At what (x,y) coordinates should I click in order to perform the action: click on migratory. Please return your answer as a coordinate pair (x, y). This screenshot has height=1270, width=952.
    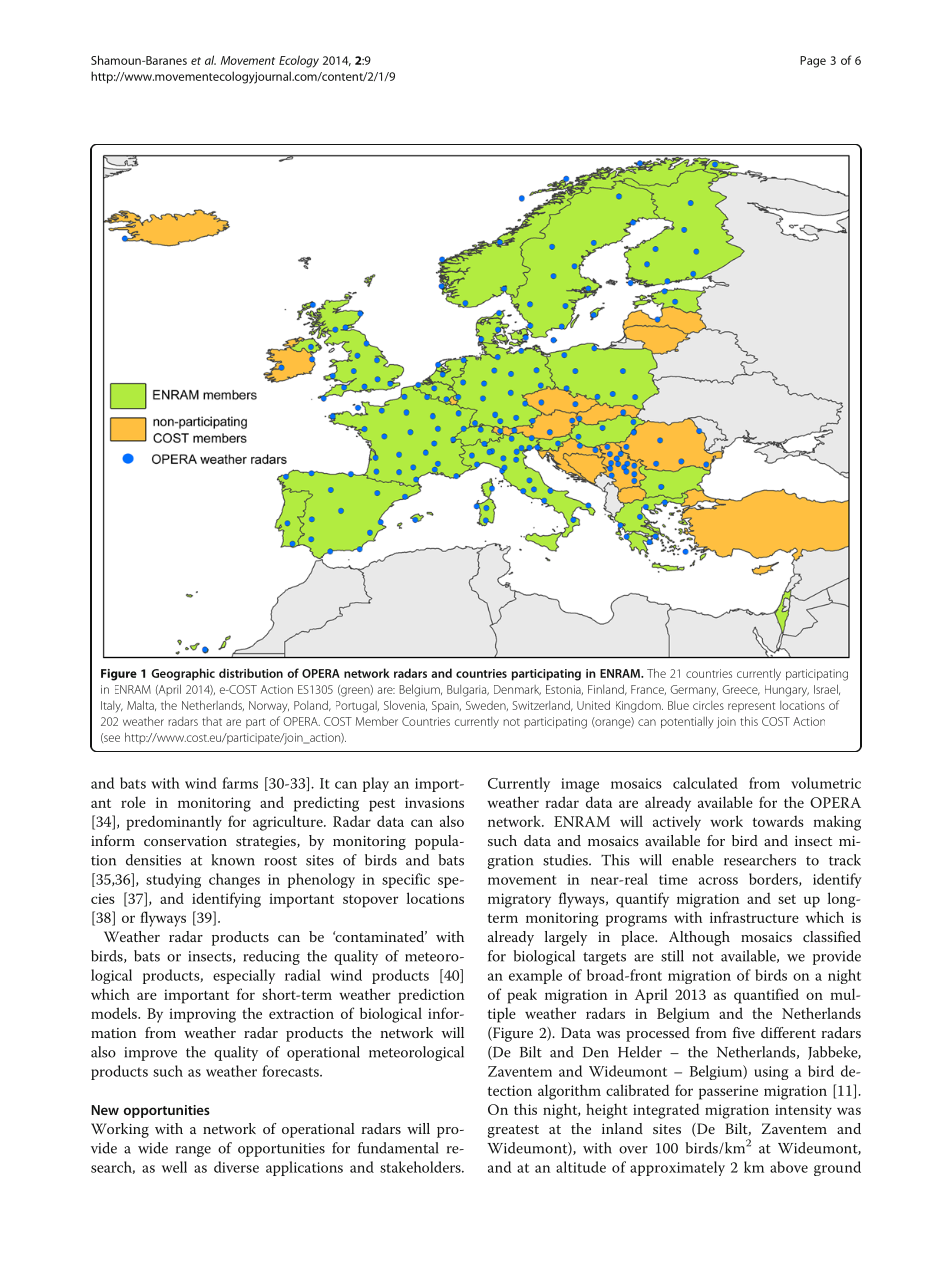
    Looking at the image, I should click on (519, 900).
